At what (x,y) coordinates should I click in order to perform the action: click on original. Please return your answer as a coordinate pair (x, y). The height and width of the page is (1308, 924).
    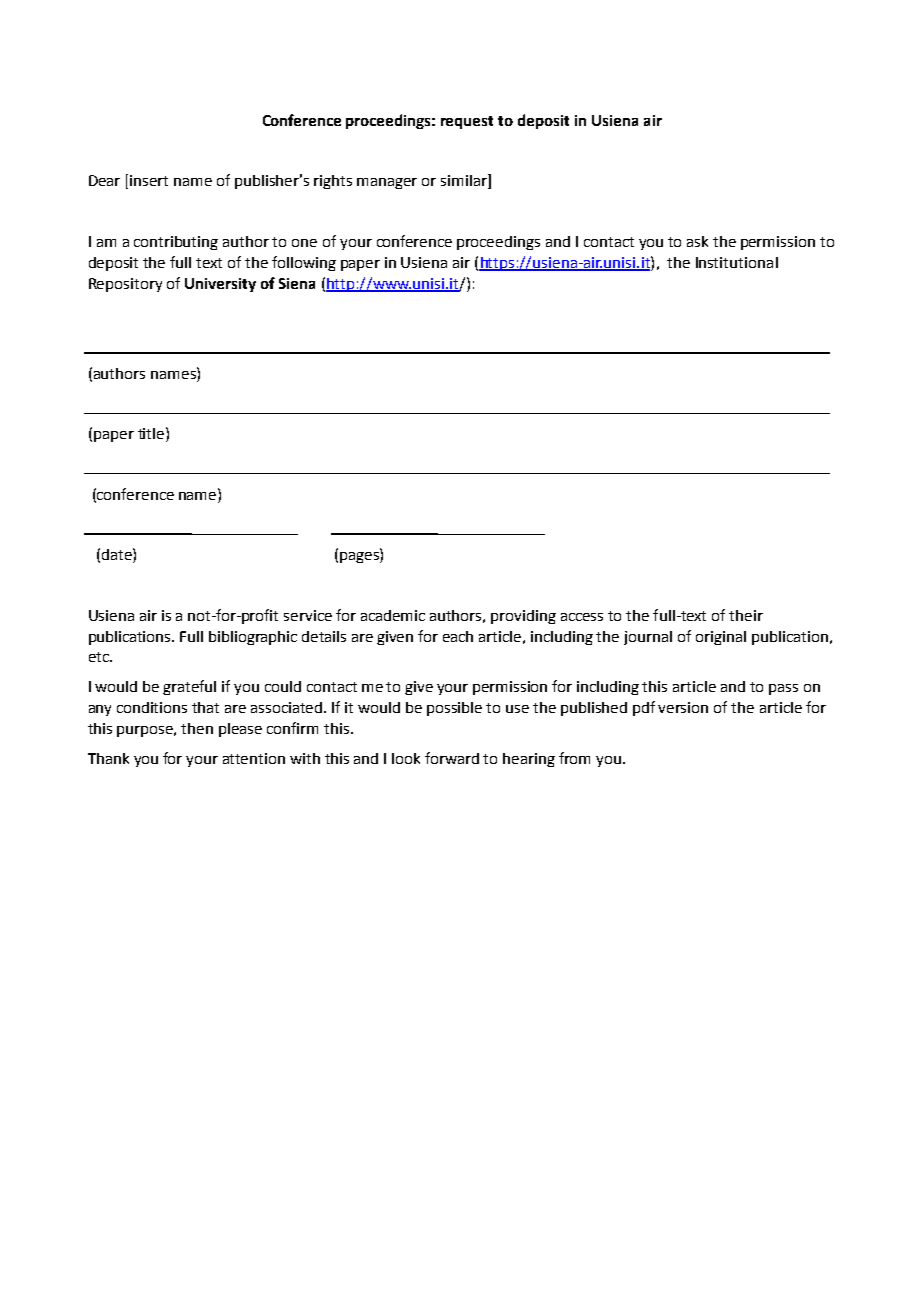
    Looking at the image, I should click on (721, 638).
